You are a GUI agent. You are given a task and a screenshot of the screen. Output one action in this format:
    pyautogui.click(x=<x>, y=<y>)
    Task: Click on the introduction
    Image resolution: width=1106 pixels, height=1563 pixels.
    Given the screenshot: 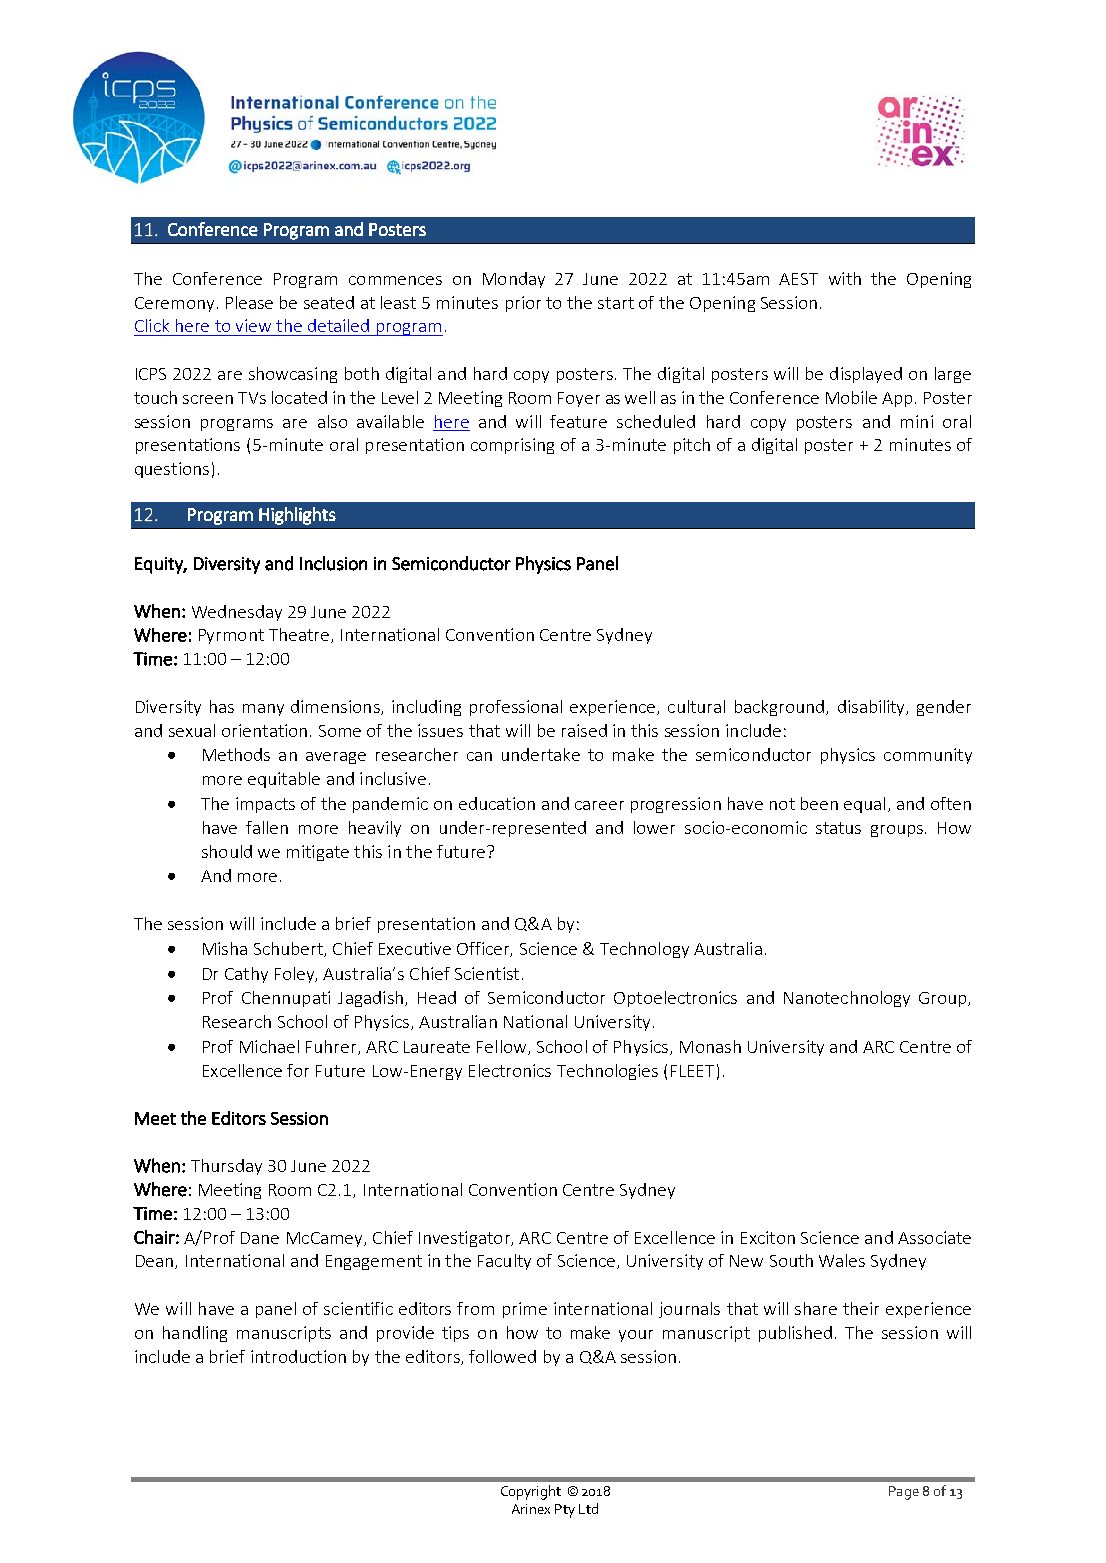 What is the action you would take?
    pyautogui.click(x=298, y=1356)
